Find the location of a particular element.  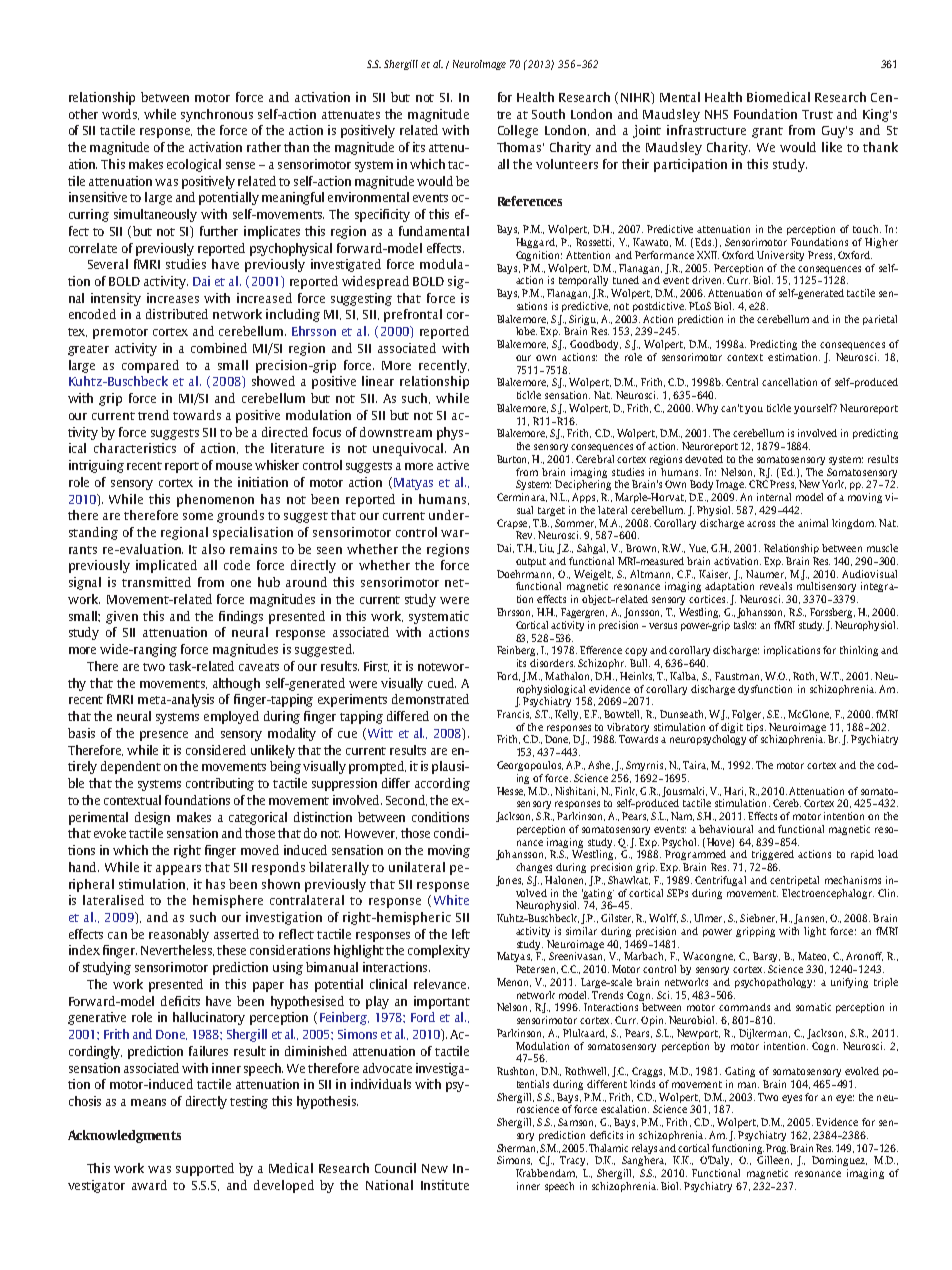

supported is located at coordinates (205, 1169).
